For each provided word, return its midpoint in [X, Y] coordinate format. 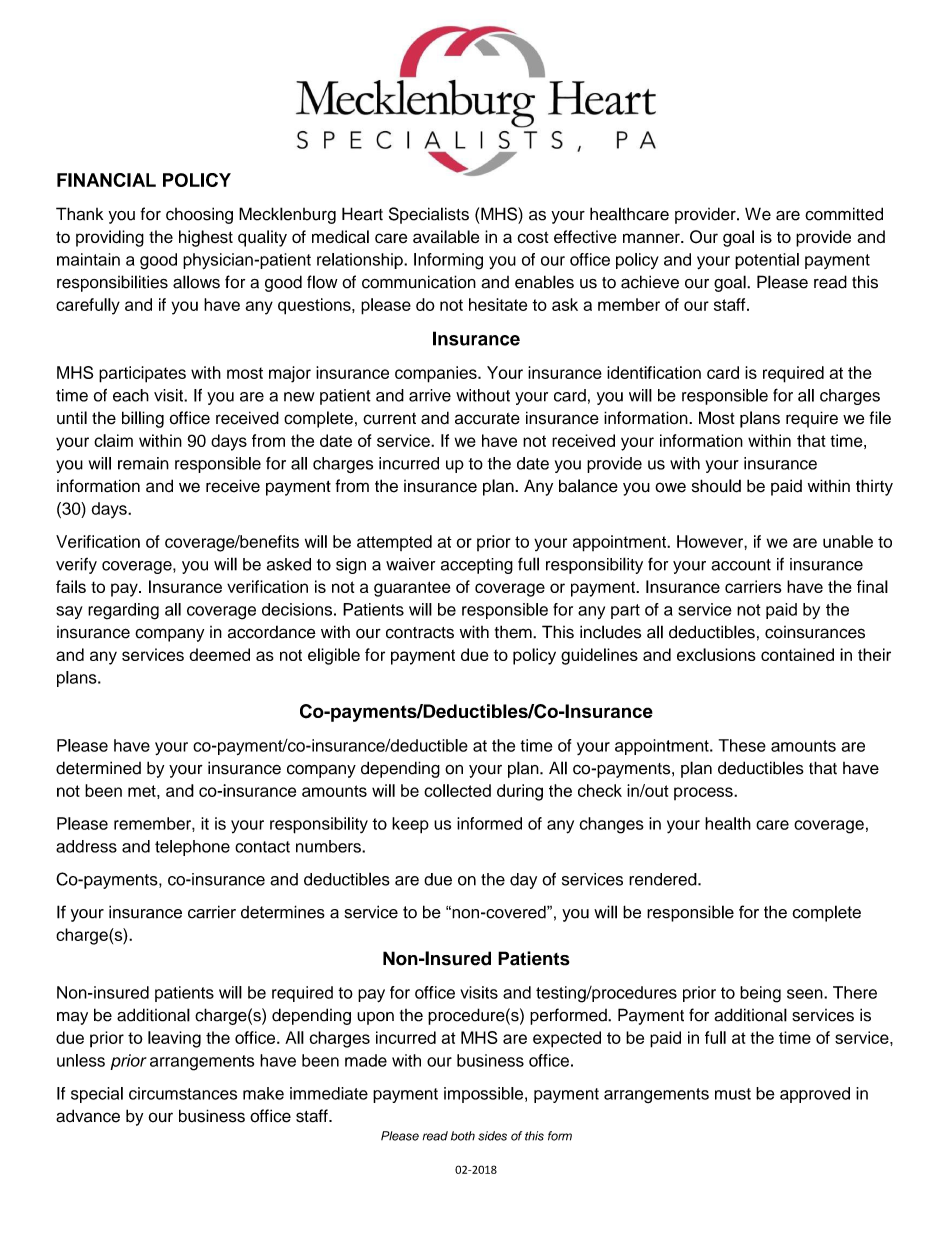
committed [844, 214]
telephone [192, 848]
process [704, 793]
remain [143, 463]
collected [457, 790]
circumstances [183, 1093]
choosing [199, 215]
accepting [477, 566]
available [446, 236]
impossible [485, 1095]
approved [815, 1095]
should [716, 486]
